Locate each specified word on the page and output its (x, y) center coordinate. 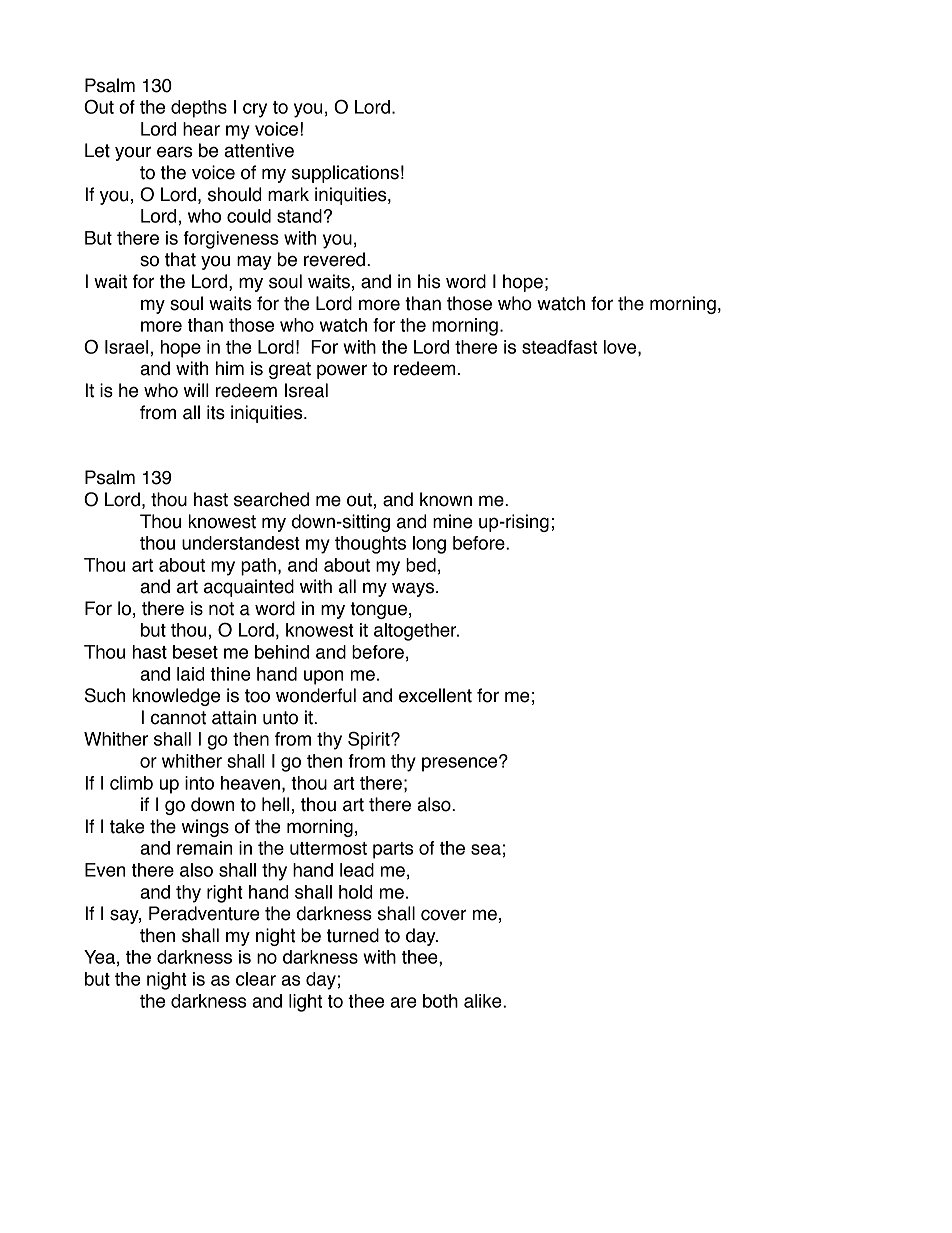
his (429, 281)
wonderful (316, 695)
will (196, 390)
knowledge (176, 697)
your (133, 153)
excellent (435, 695)
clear (256, 979)
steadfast (559, 347)
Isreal (306, 390)
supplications (345, 174)
